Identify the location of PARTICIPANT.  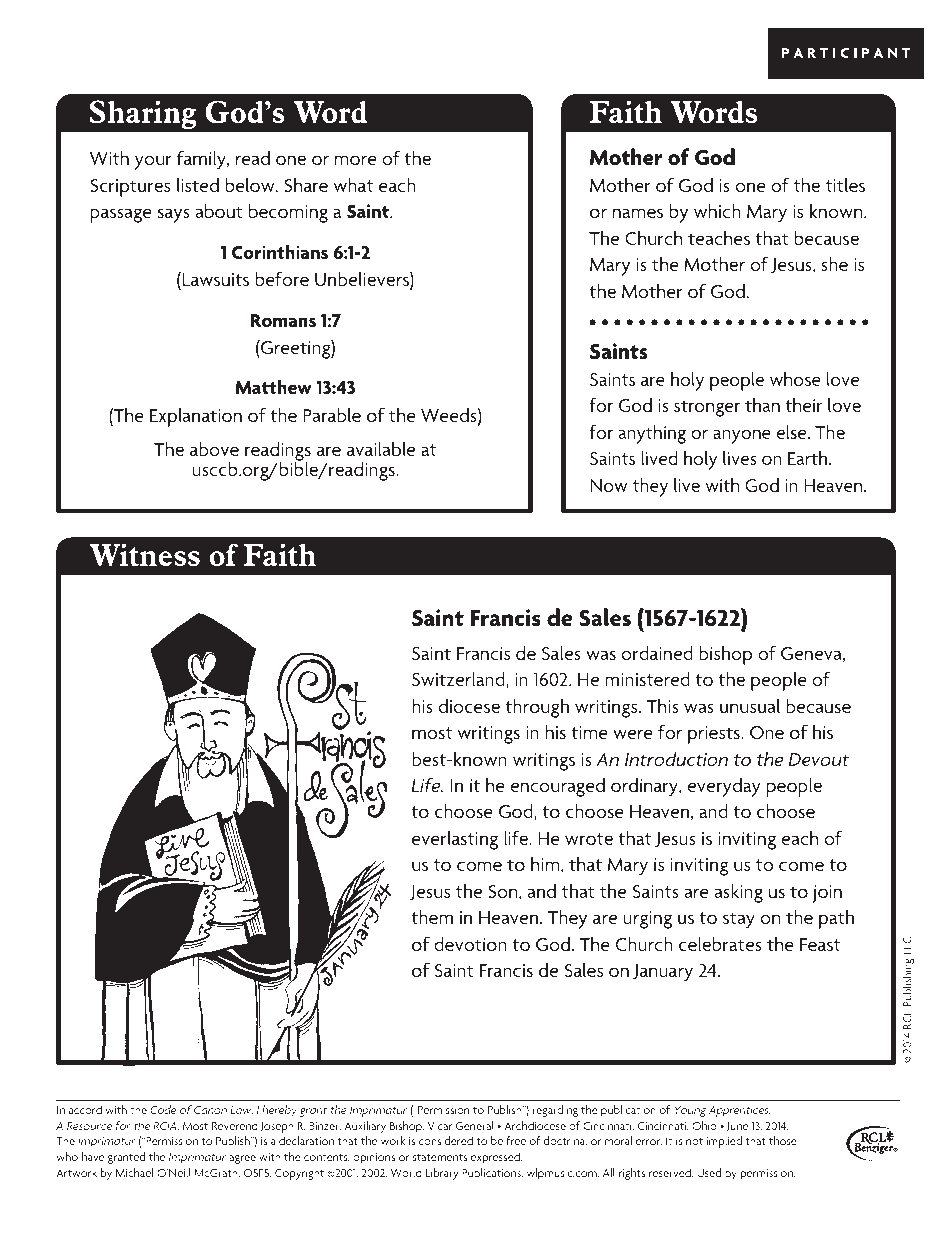
(846, 53).
